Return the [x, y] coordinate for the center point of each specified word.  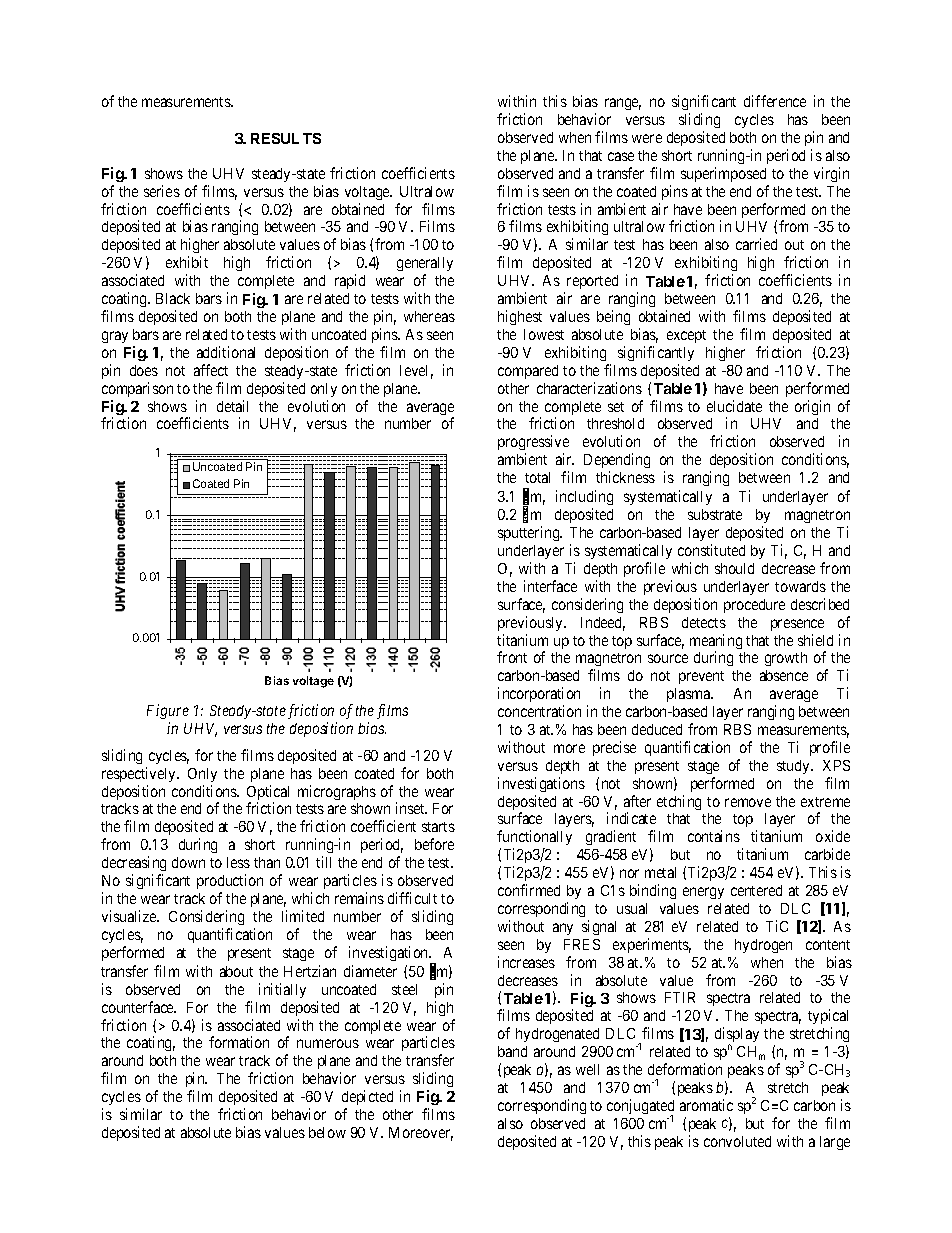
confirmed [529, 890]
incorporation [539, 694]
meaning [716, 643]
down [188, 862]
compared [528, 372]
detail [232, 406]
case [621, 156]
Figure [168, 711]
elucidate [734, 406]
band [512, 1051]
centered [756, 890]
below [327, 1132]
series [162, 191]
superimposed [723, 174]
